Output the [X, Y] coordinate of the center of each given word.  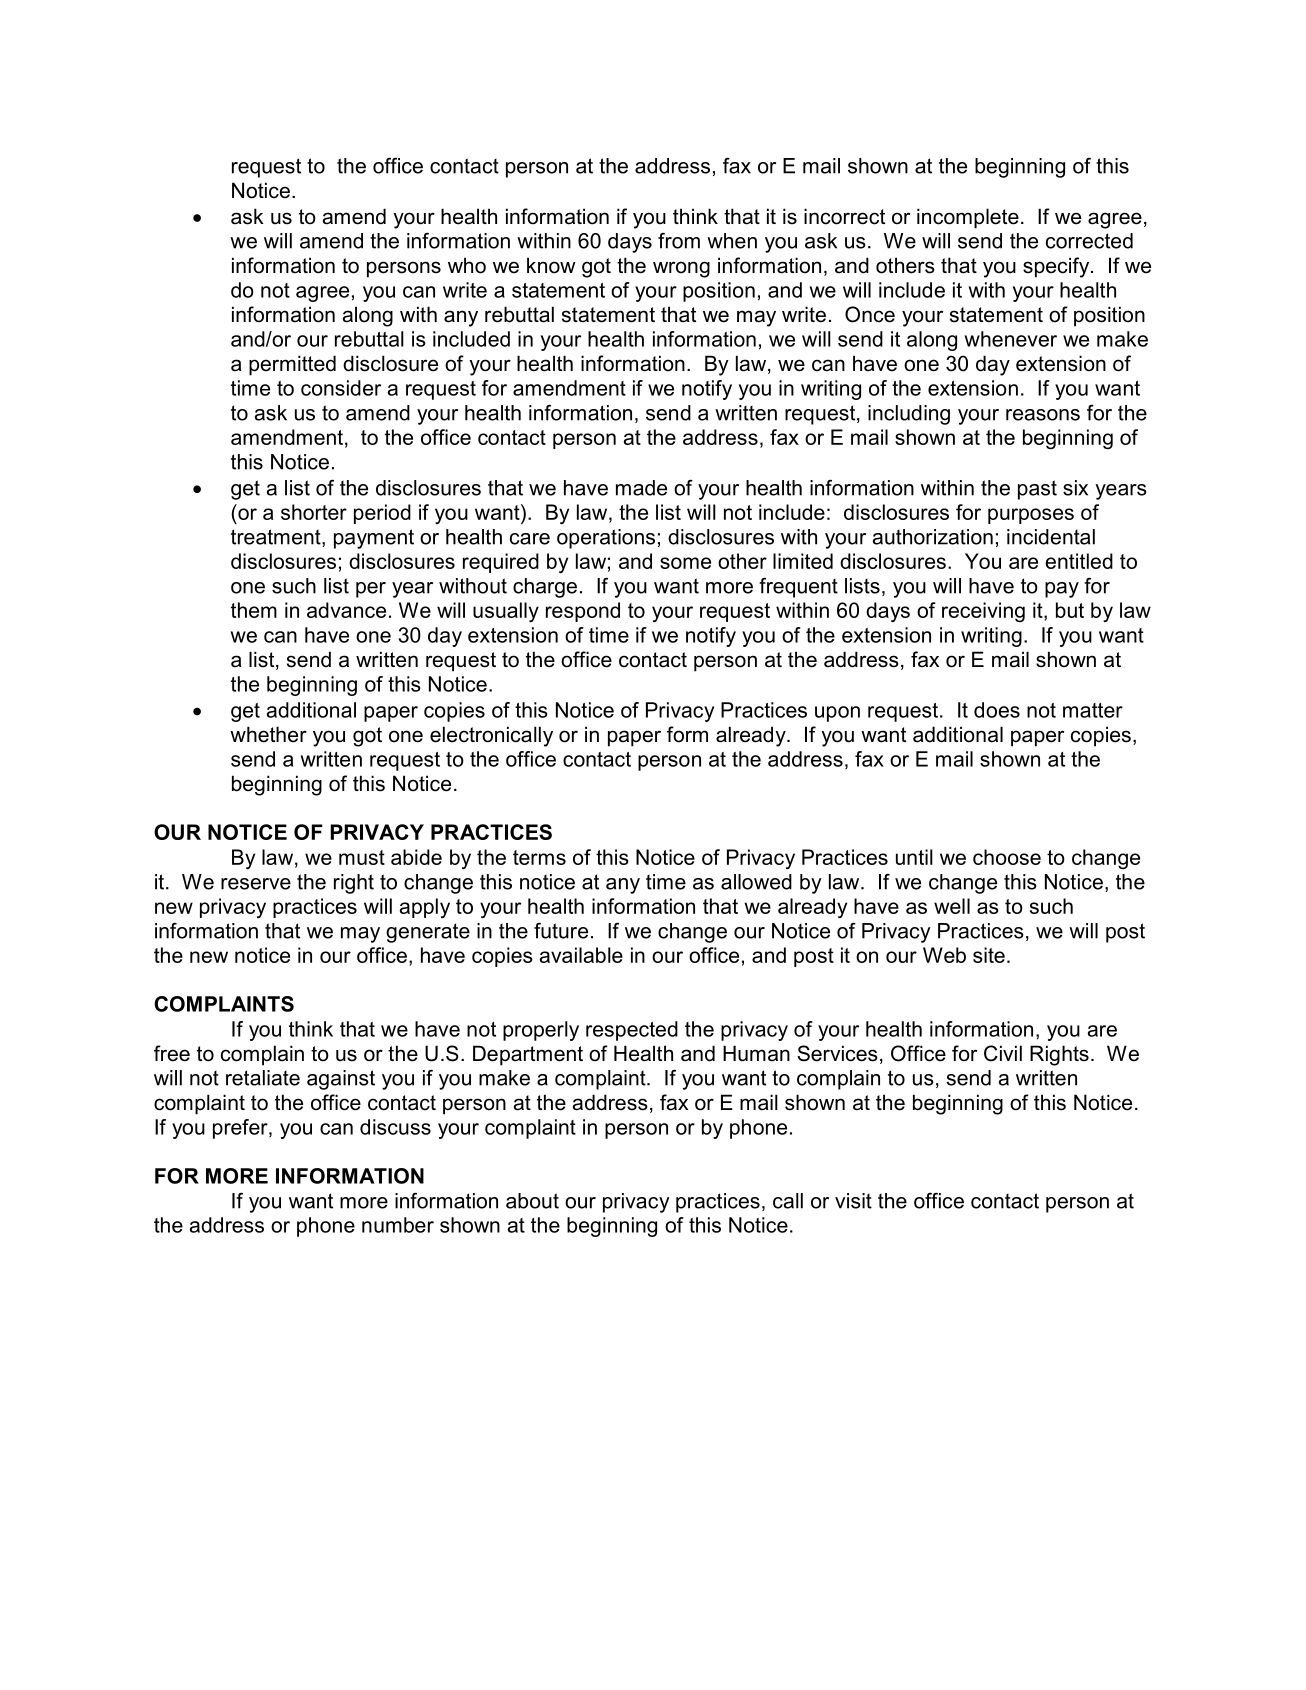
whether [268, 734]
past [1037, 490]
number [398, 1225]
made [641, 488]
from [679, 241]
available [581, 955]
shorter [314, 512]
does [997, 710]
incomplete [968, 218]
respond [583, 612]
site [989, 955]
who [467, 265]
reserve [256, 884]
